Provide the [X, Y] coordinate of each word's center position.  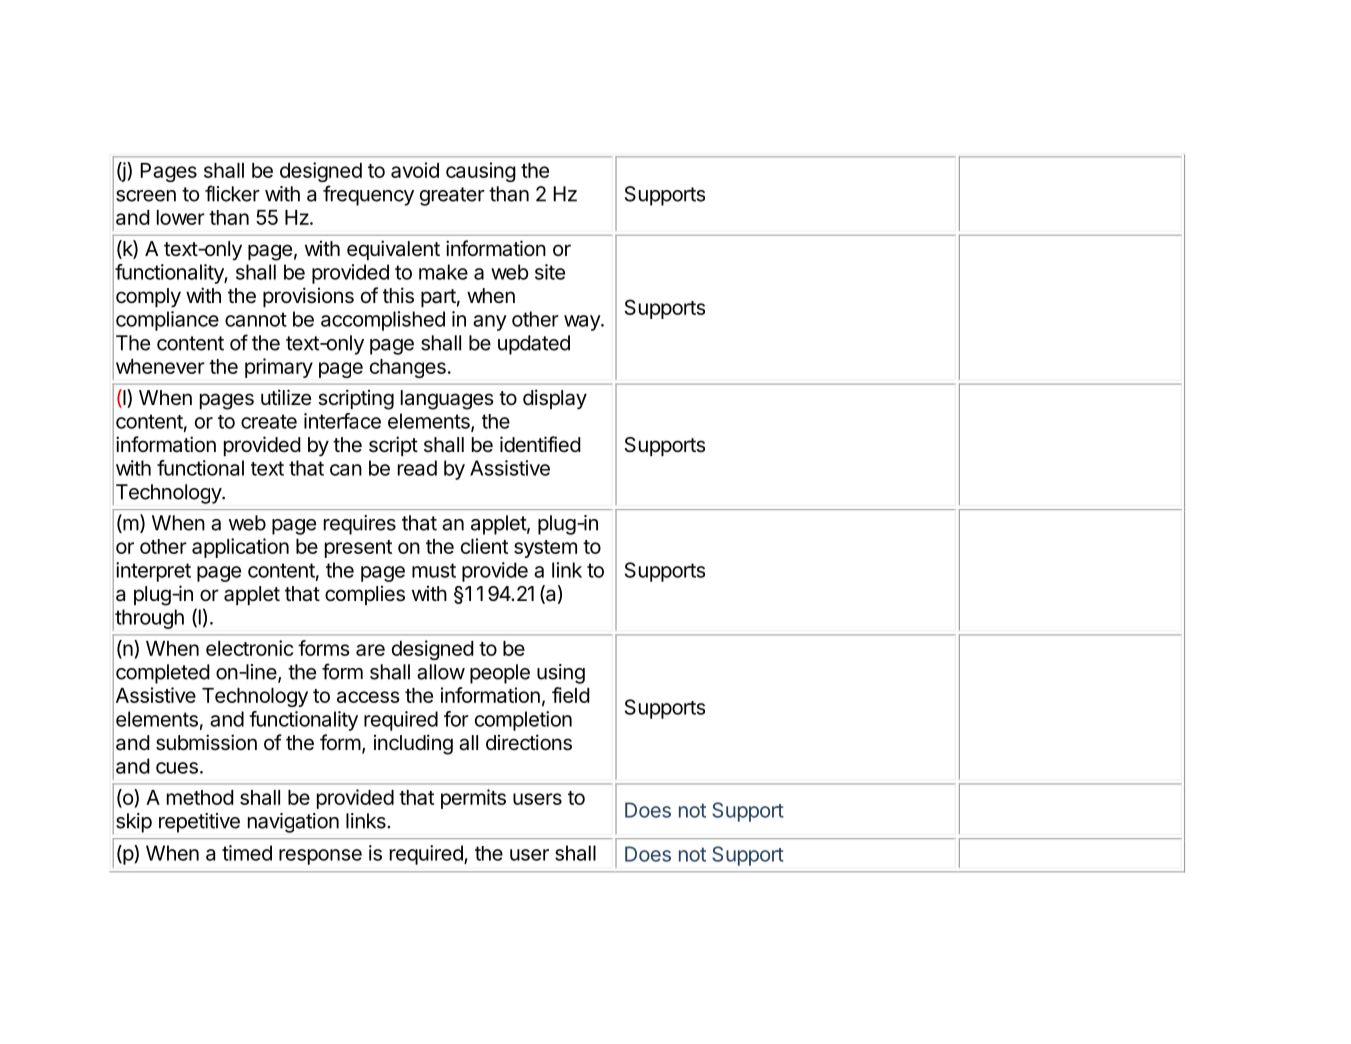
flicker [232, 193]
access [368, 697]
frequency [368, 195]
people [500, 674]
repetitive [199, 823]
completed [163, 674]
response [320, 857]
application [240, 548]
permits [473, 799]
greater [452, 196]
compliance [167, 321]
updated [534, 345]
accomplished [383, 321]
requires [360, 525]
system [545, 549]
